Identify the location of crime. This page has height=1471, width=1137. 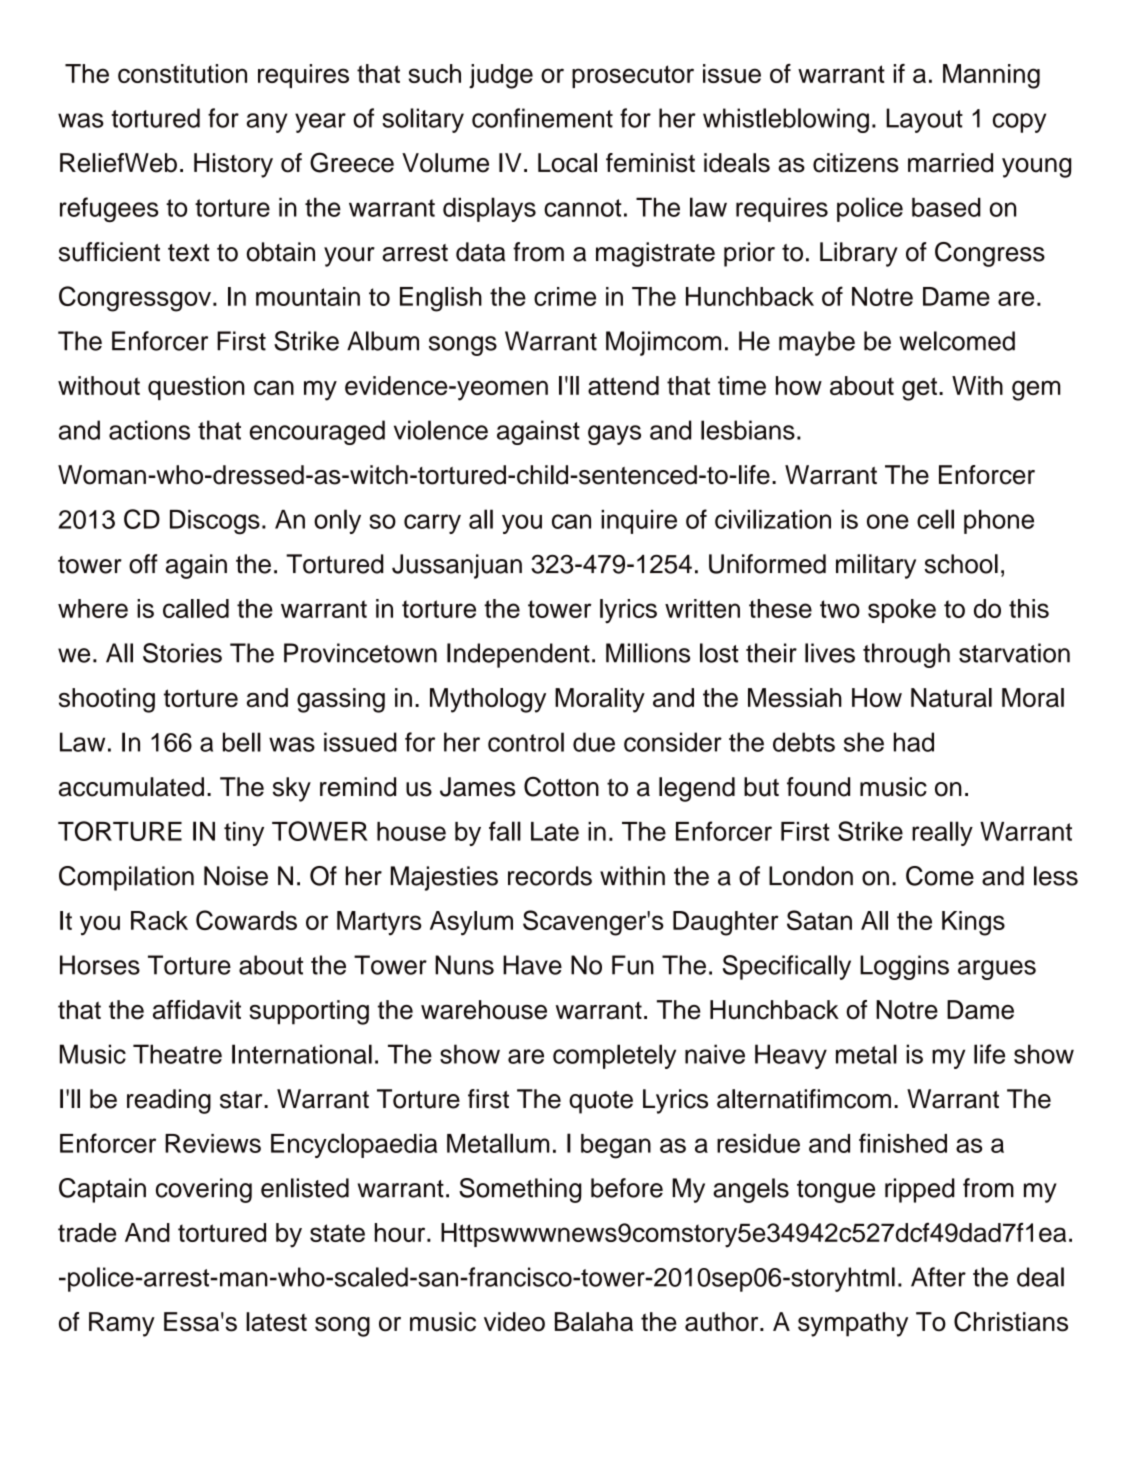
(565, 296).
